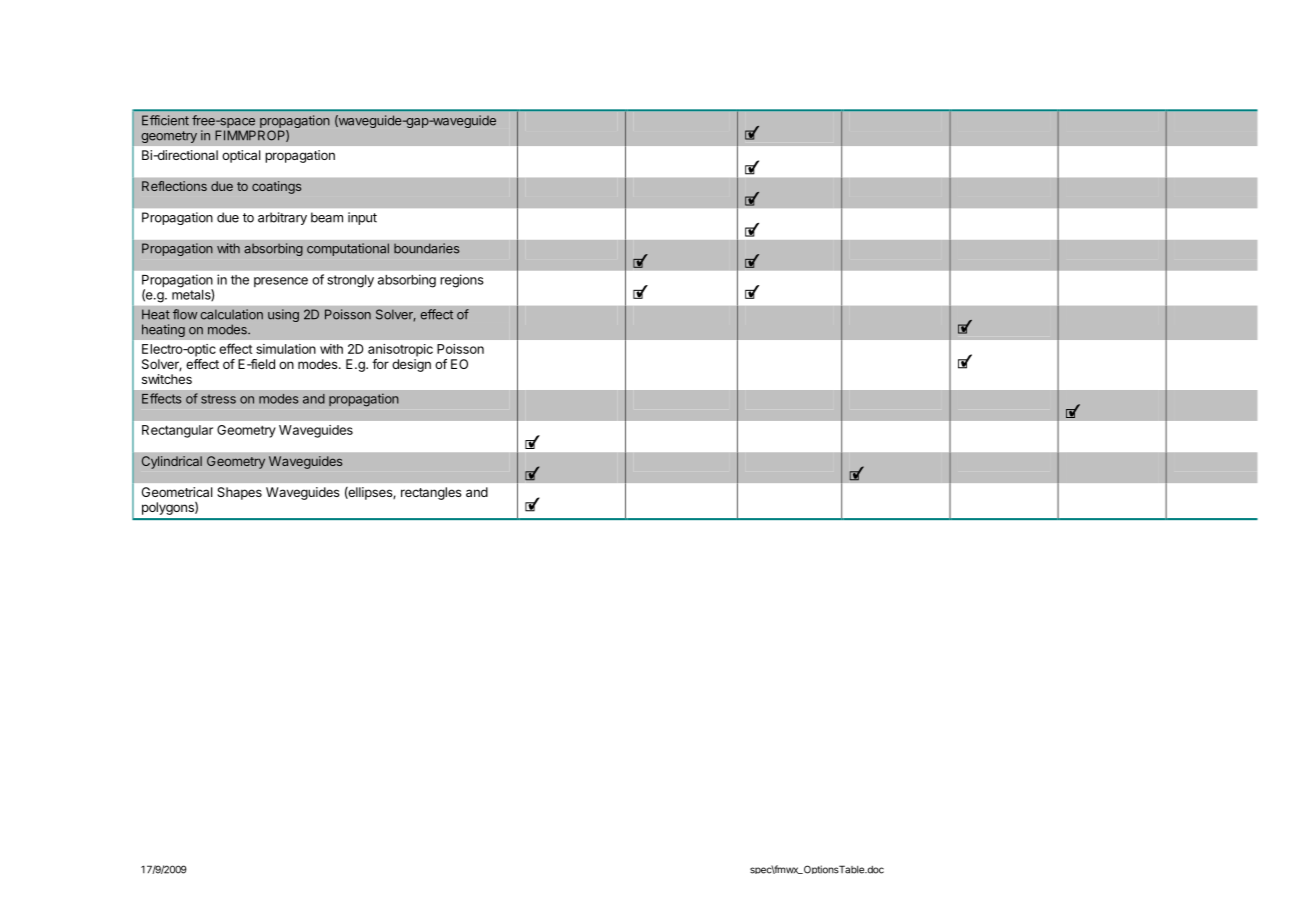 The width and height of the screenshot is (1308, 924). What do you see at coordinates (276, 187) in the screenshot?
I see `coatings` at bounding box center [276, 187].
